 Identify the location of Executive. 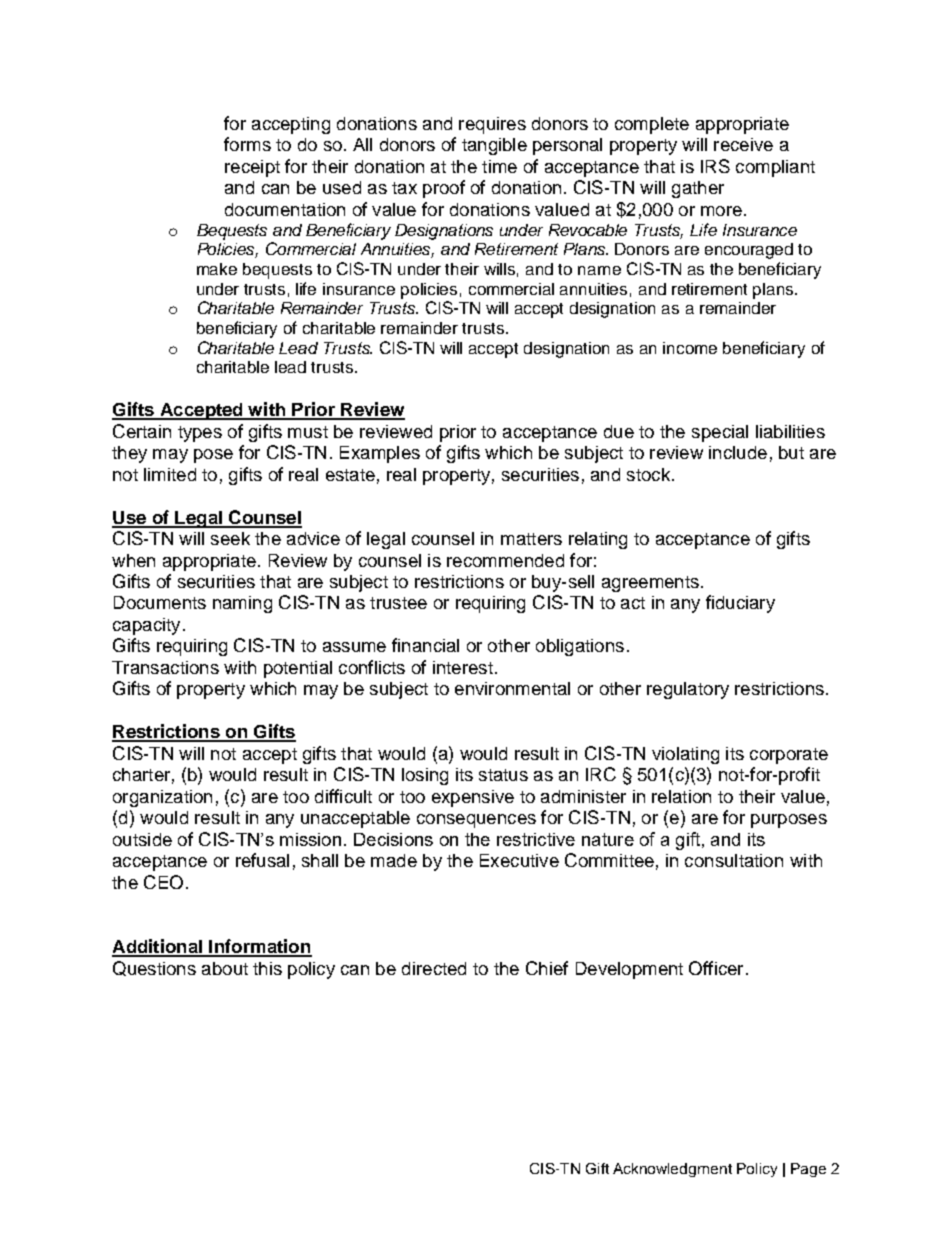
(519, 860).
